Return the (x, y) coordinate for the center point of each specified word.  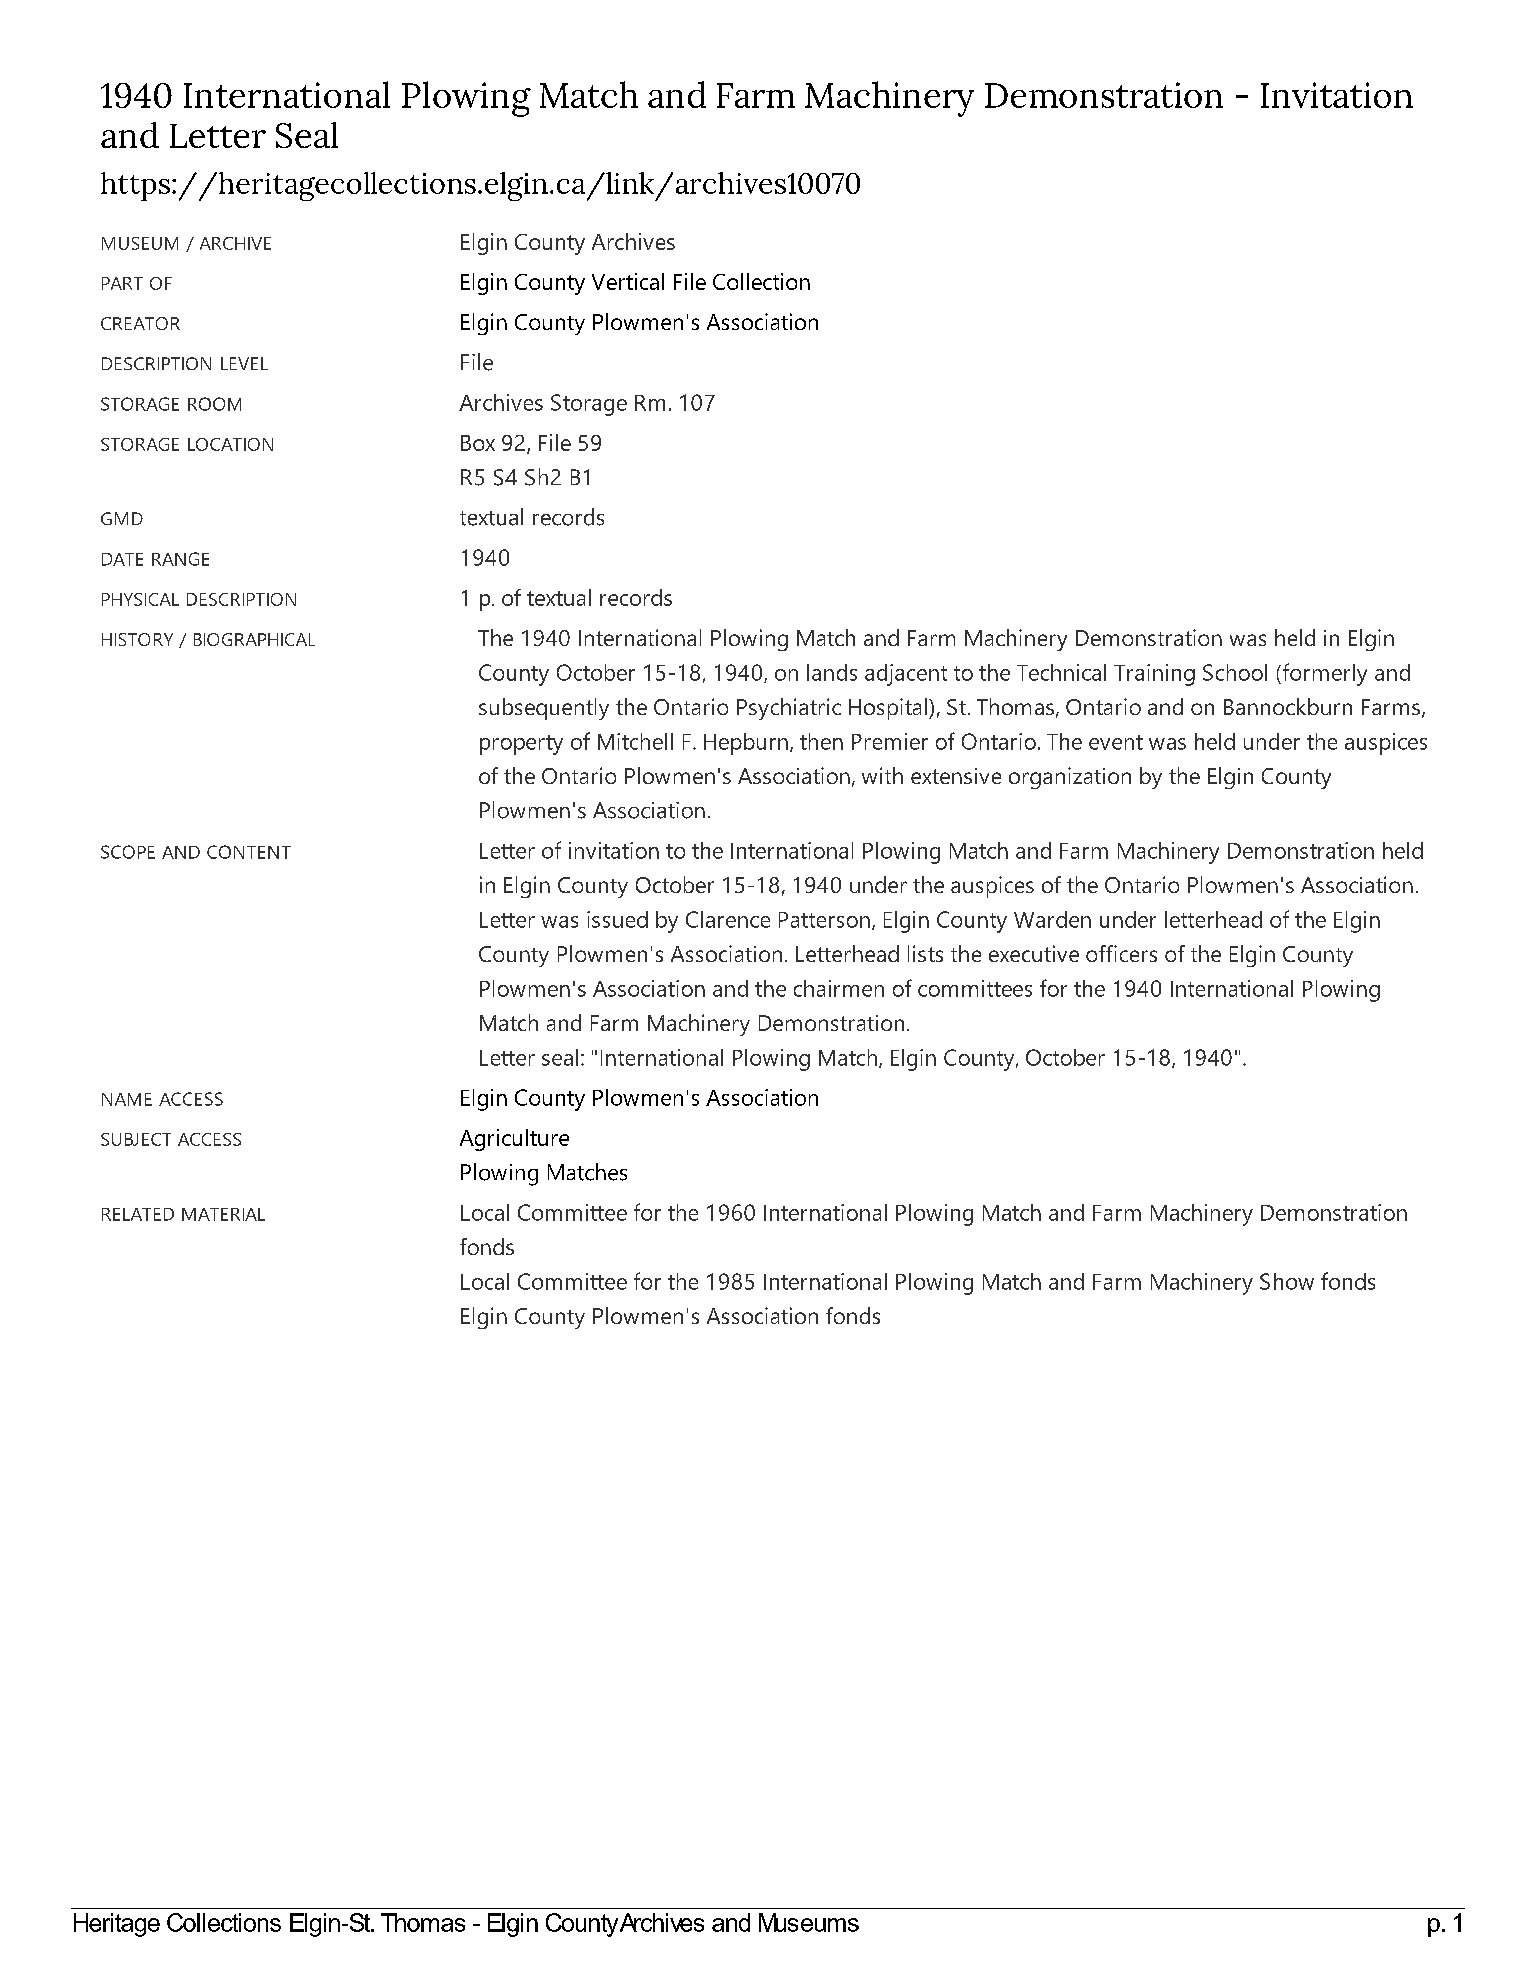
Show (1287, 1281)
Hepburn (746, 744)
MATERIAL (223, 1214)
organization (1070, 778)
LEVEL (244, 363)
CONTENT (249, 852)
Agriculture (514, 1140)
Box (478, 443)
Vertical (628, 281)
